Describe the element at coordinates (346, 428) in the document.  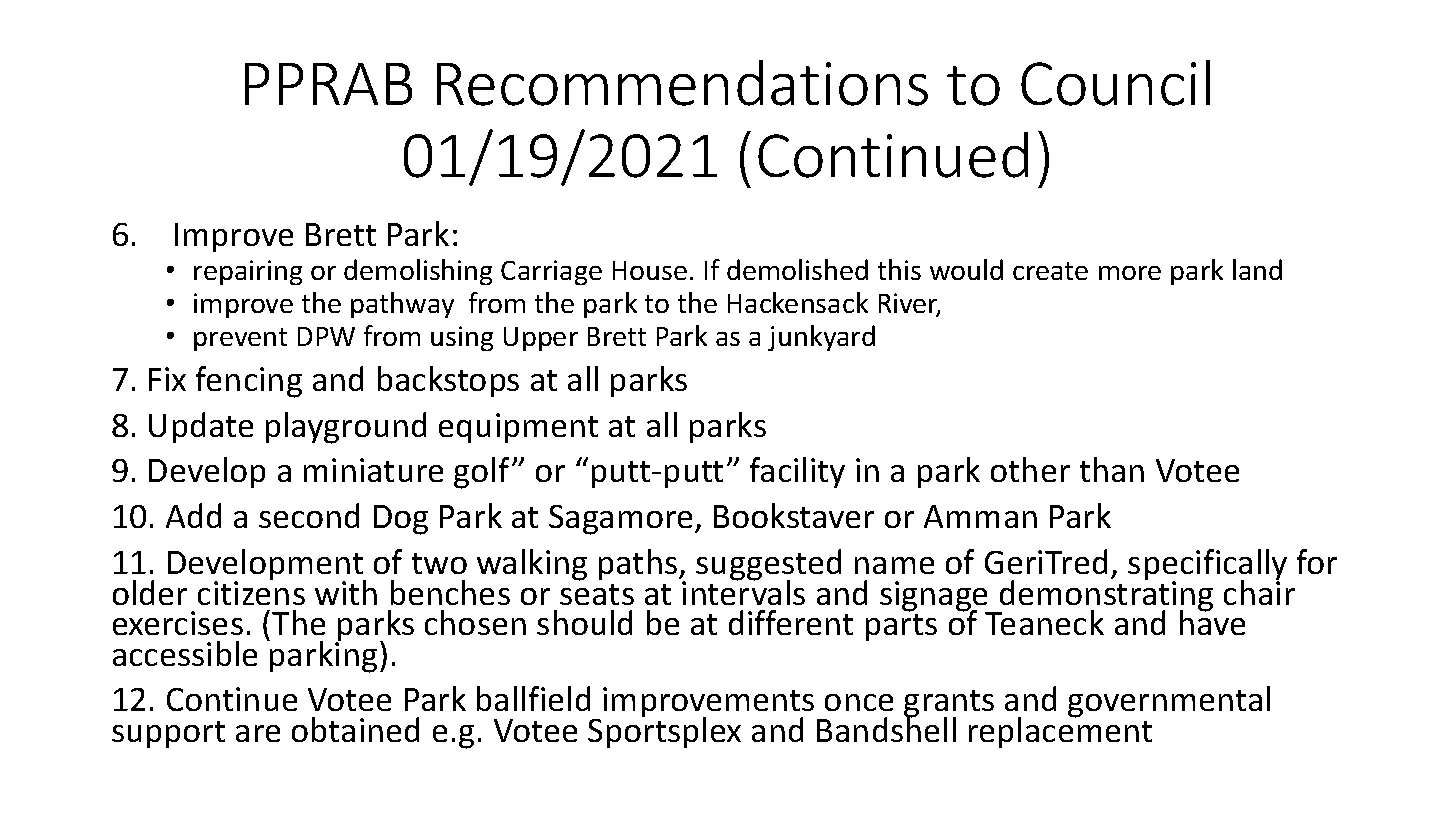
I see `playground` at that location.
